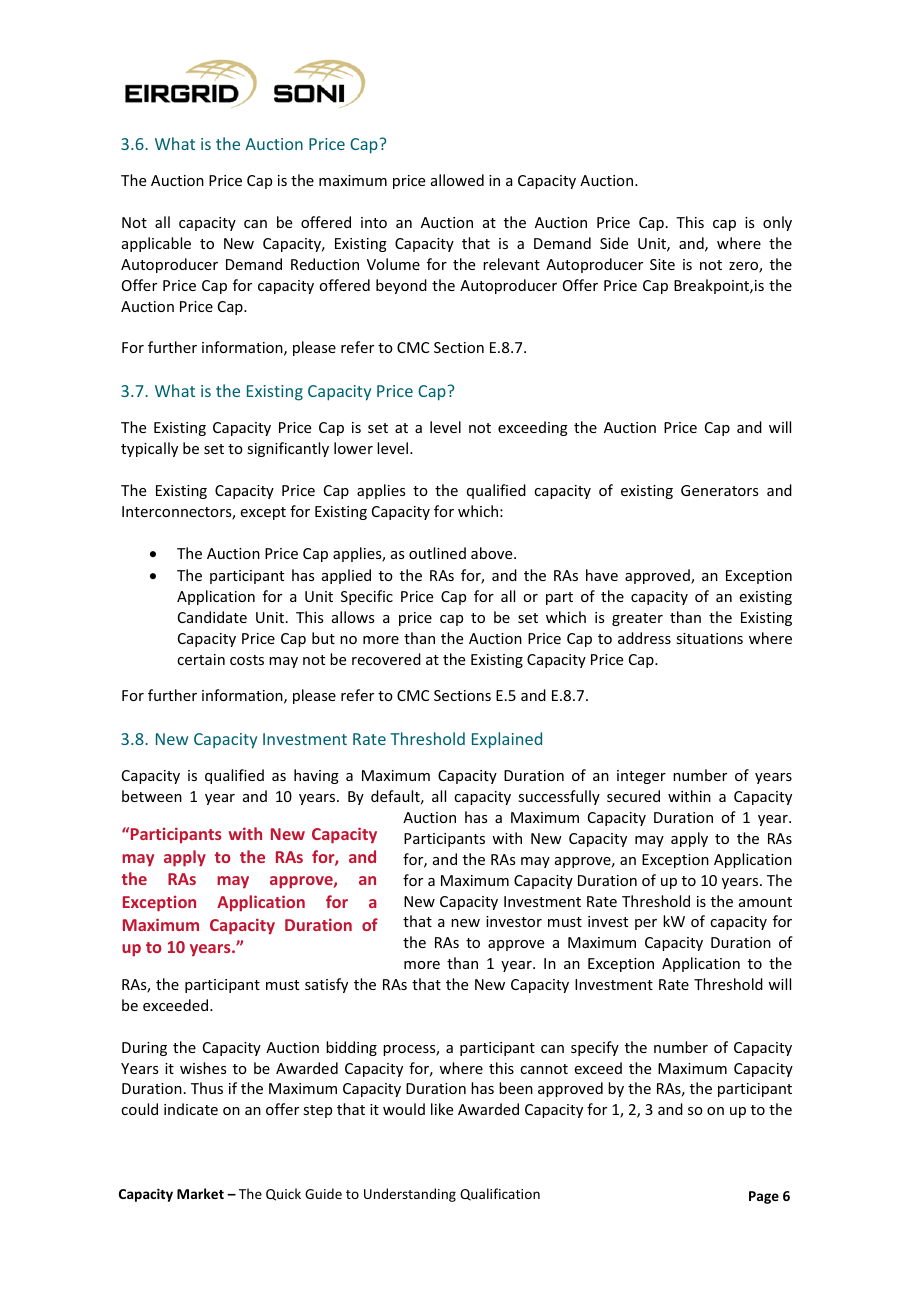 This image has height=1307, width=924. I want to click on outlined, so click(437, 553).
